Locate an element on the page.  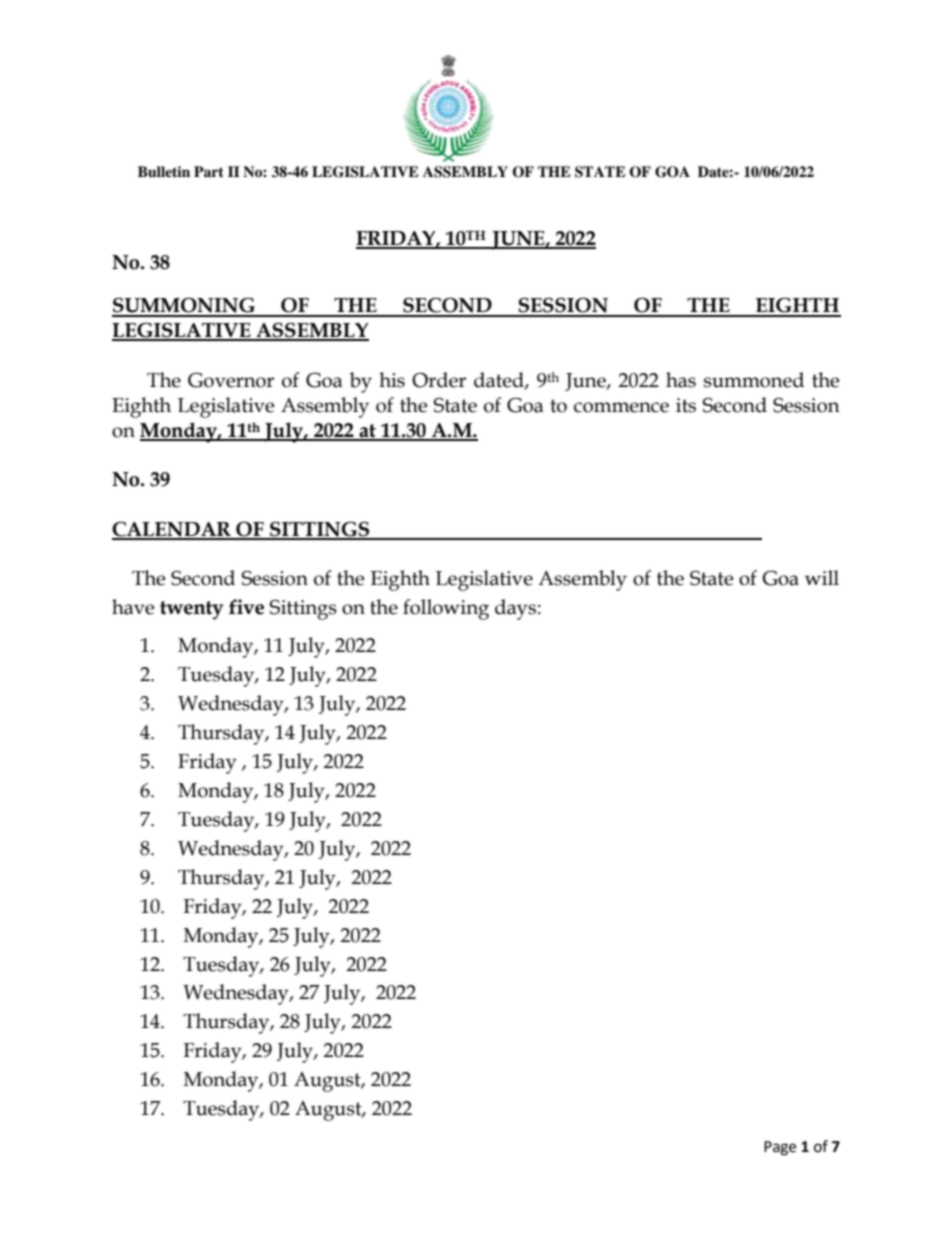
Page is located at coordinates (780, 1148).
